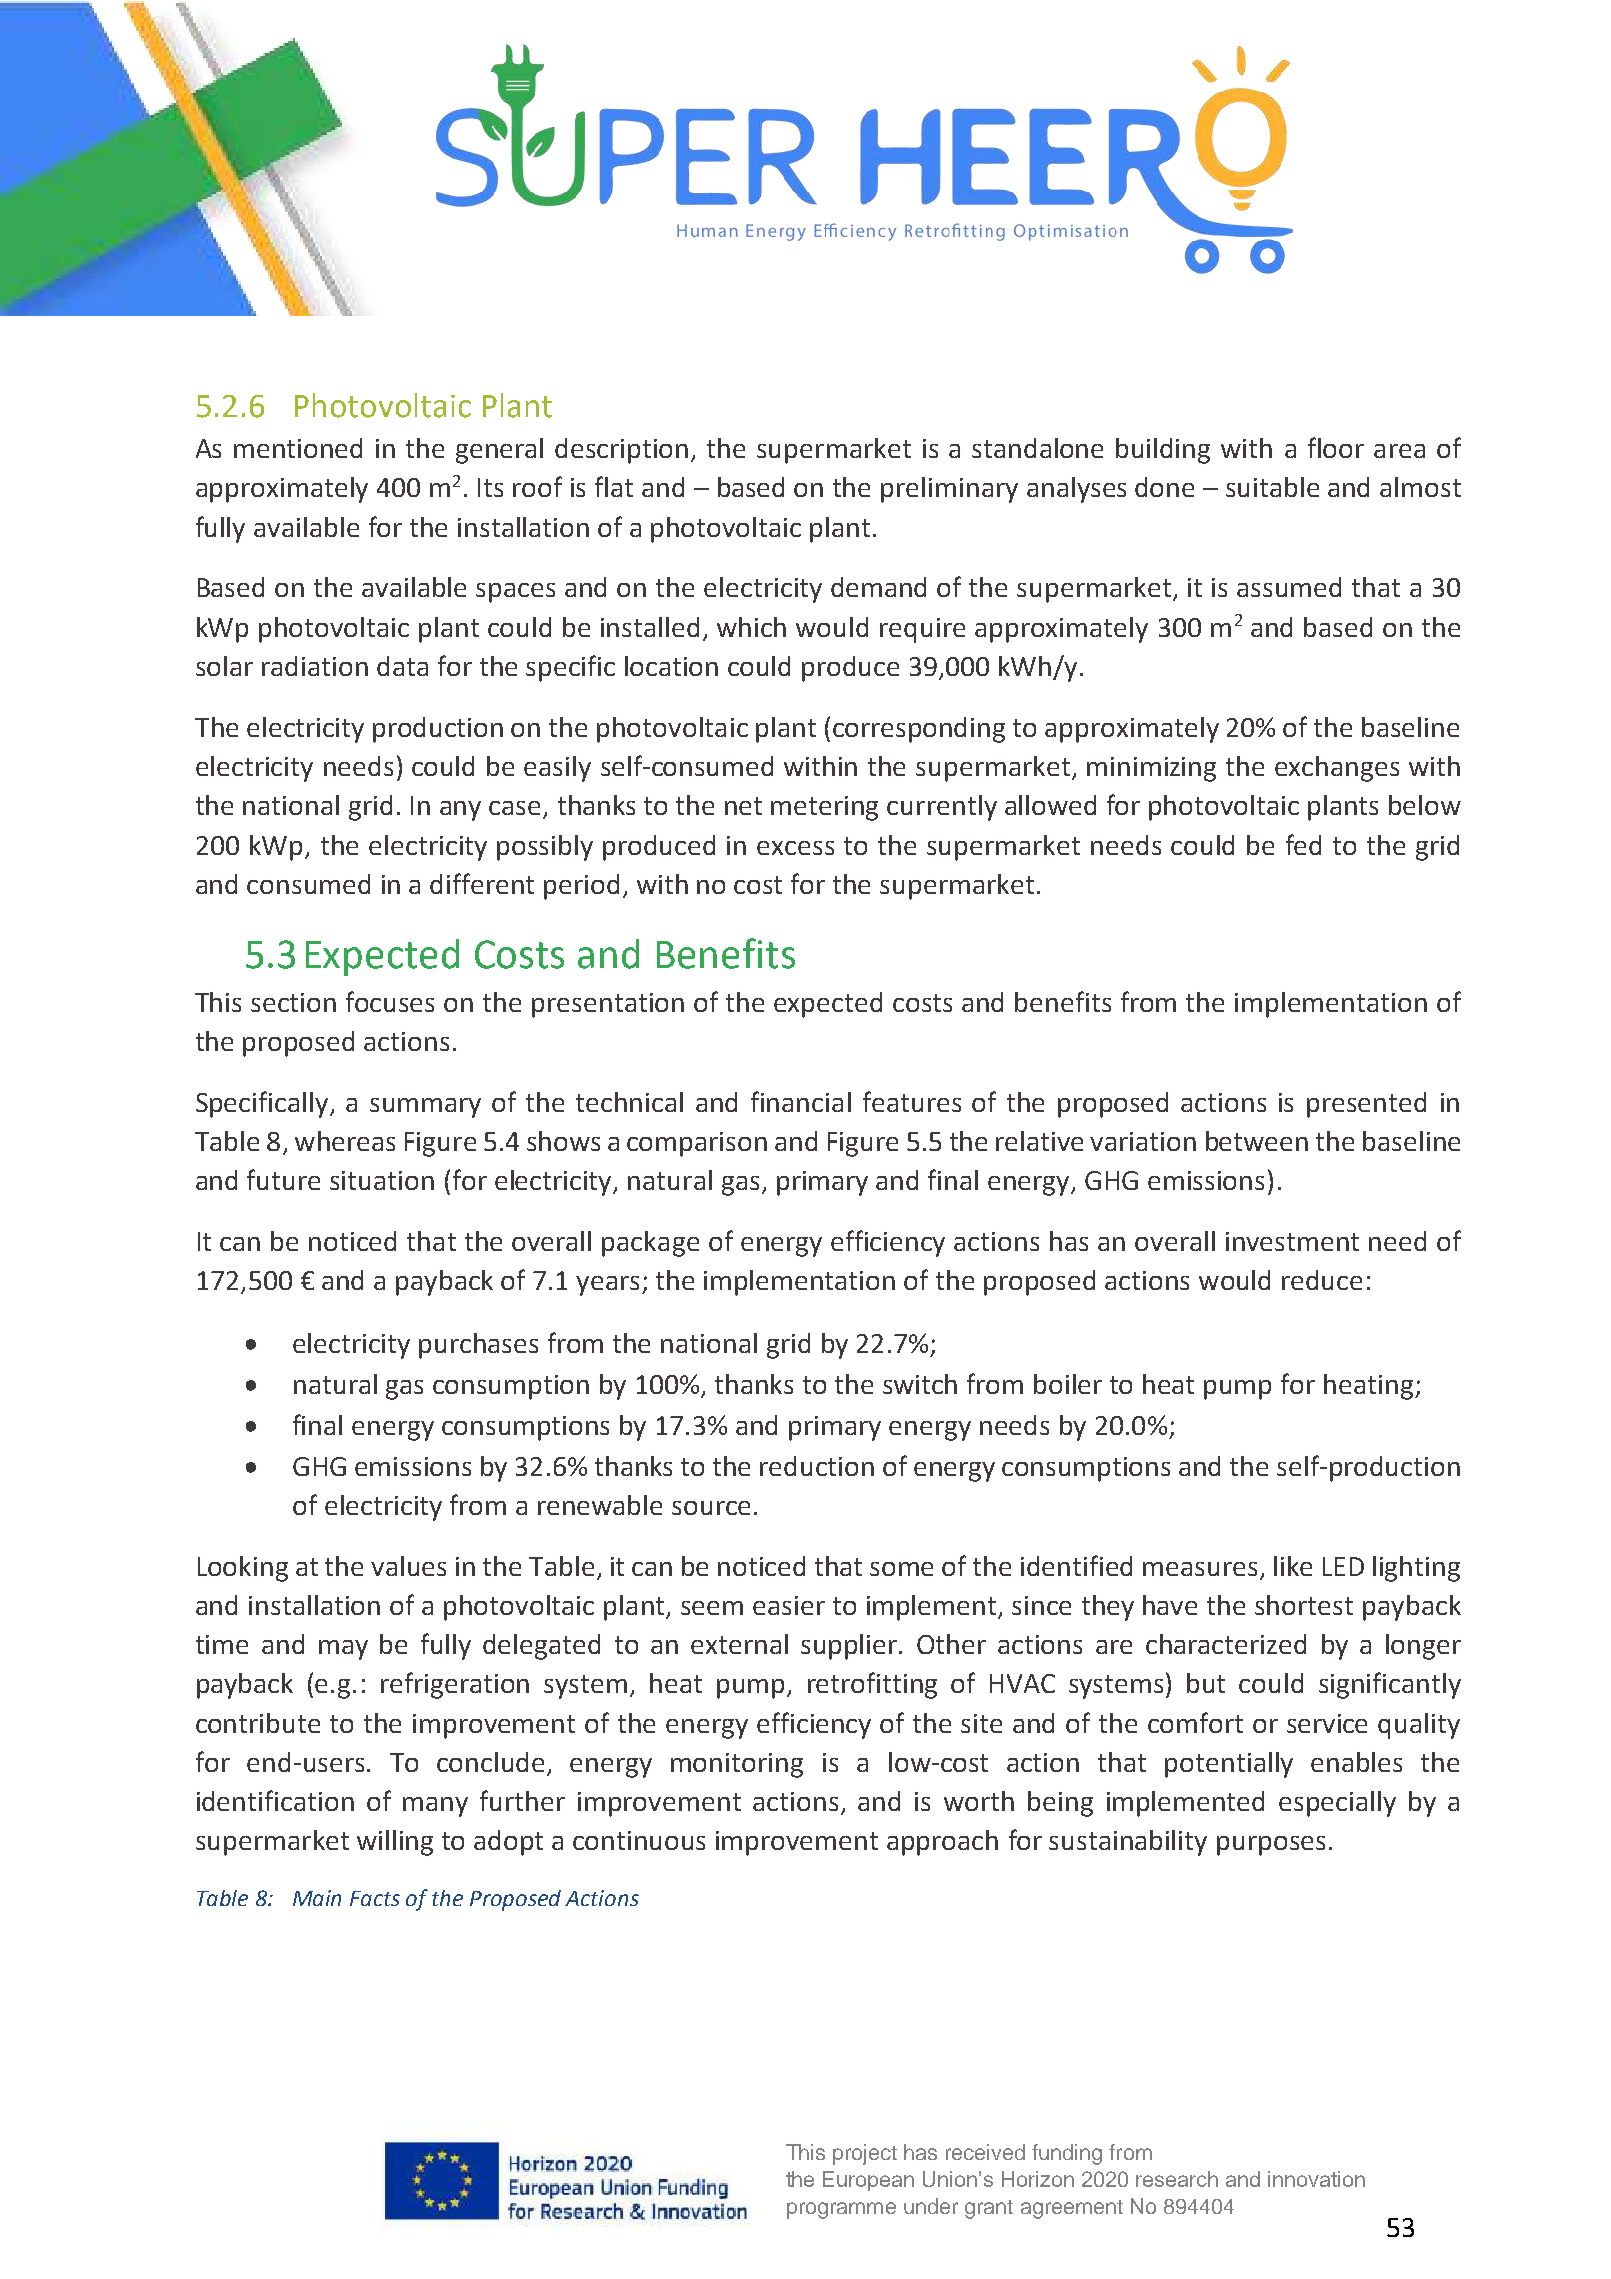 The image size is (1611, 2279). I want to click on may, so click(343, 1650).
